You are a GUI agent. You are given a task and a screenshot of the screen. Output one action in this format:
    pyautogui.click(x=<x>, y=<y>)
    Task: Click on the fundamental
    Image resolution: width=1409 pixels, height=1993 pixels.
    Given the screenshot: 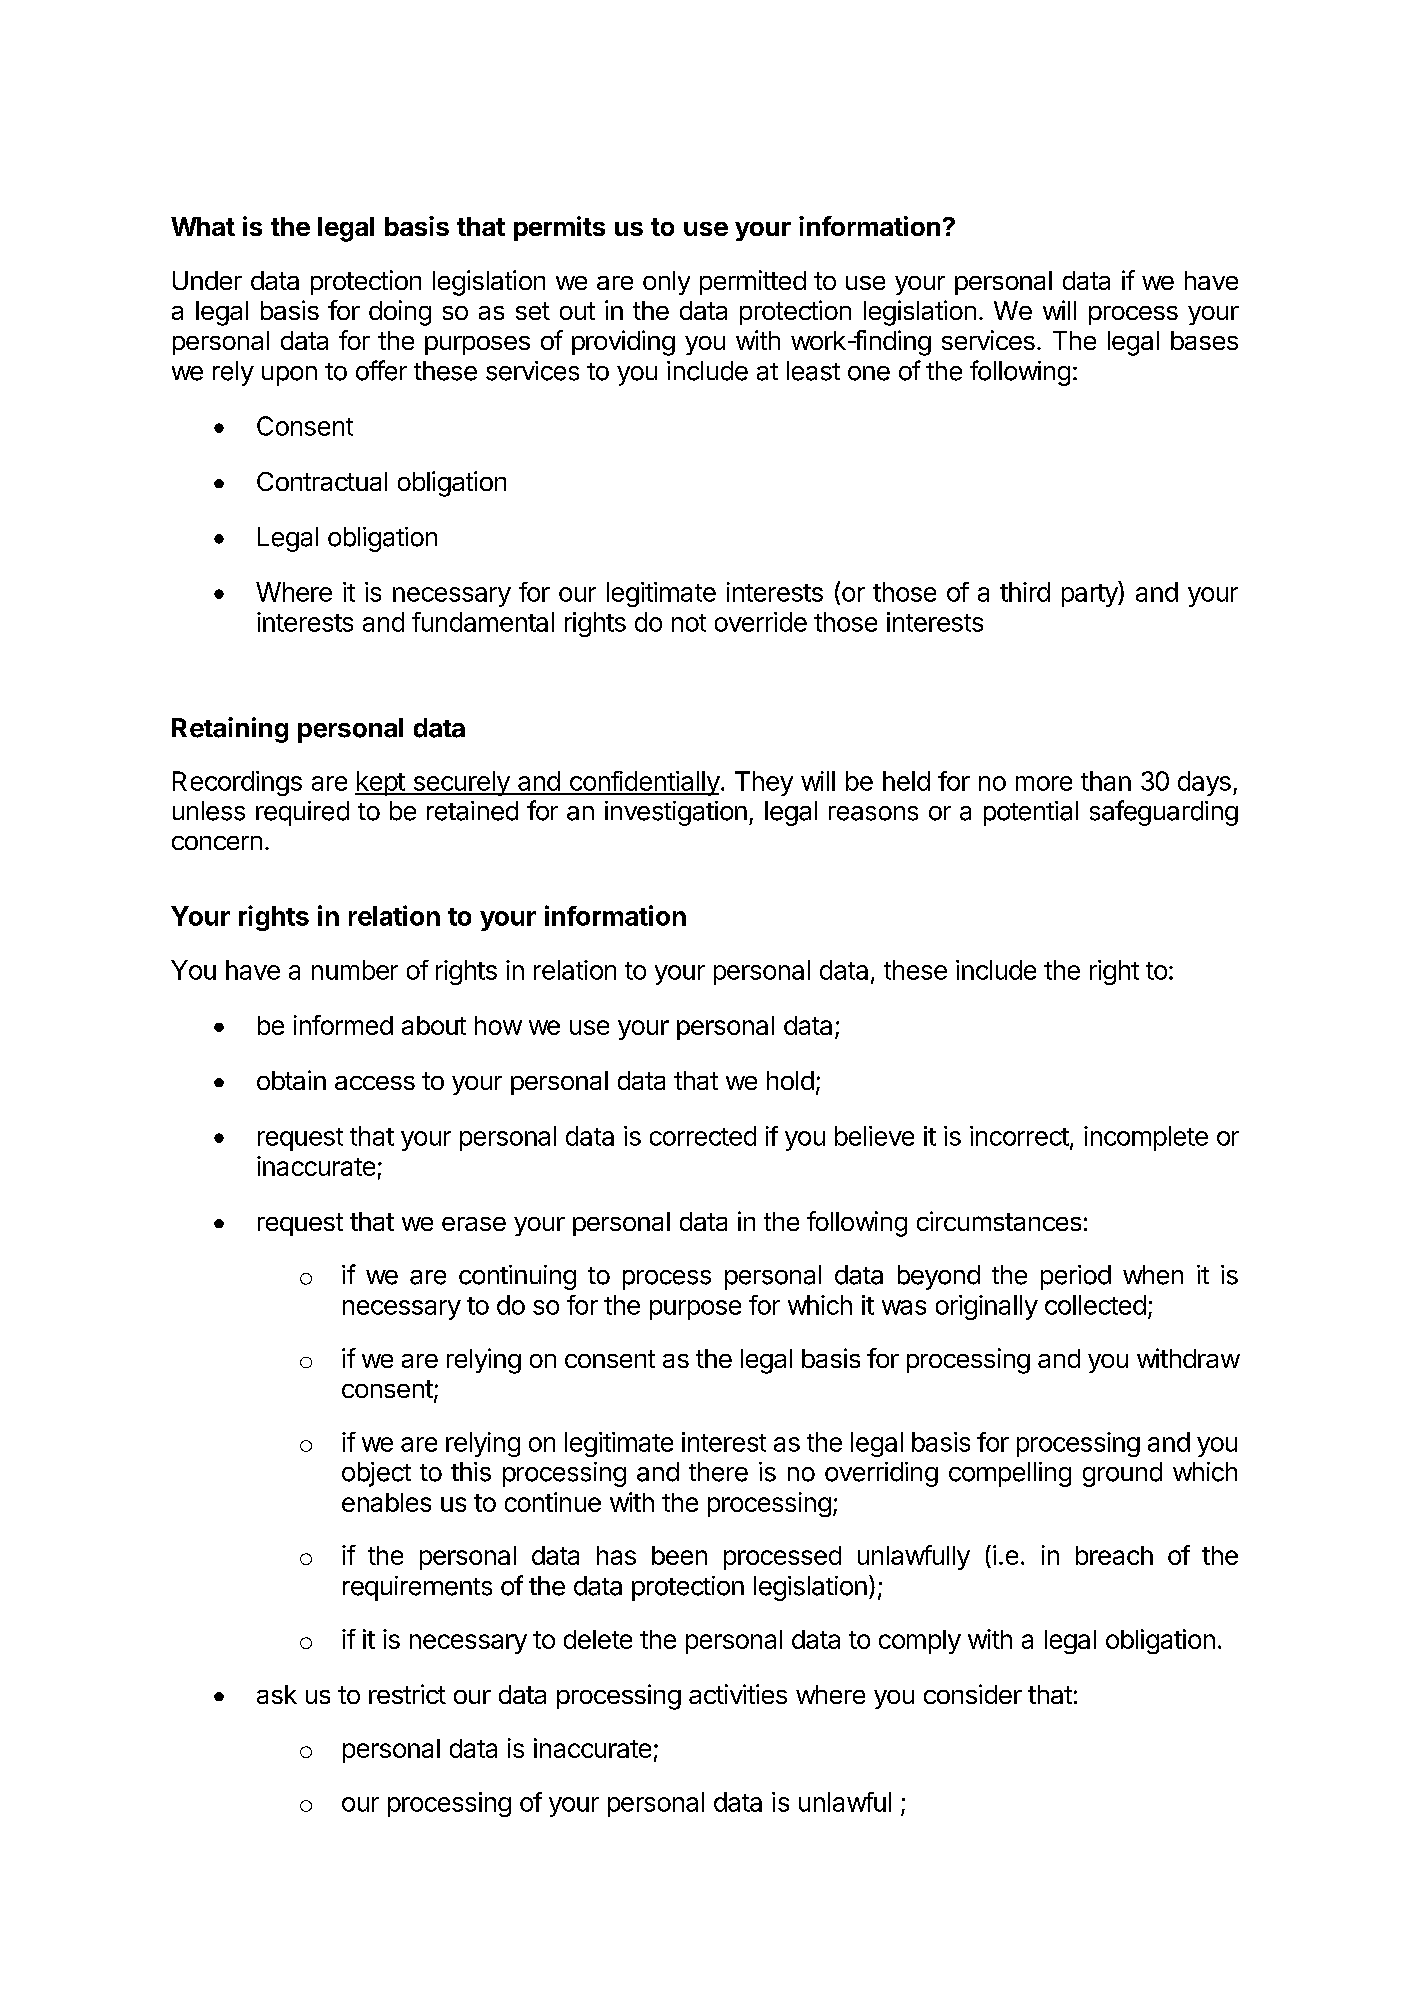 What is the action you would take?
    pyautogui.click(x=483, y=622)
